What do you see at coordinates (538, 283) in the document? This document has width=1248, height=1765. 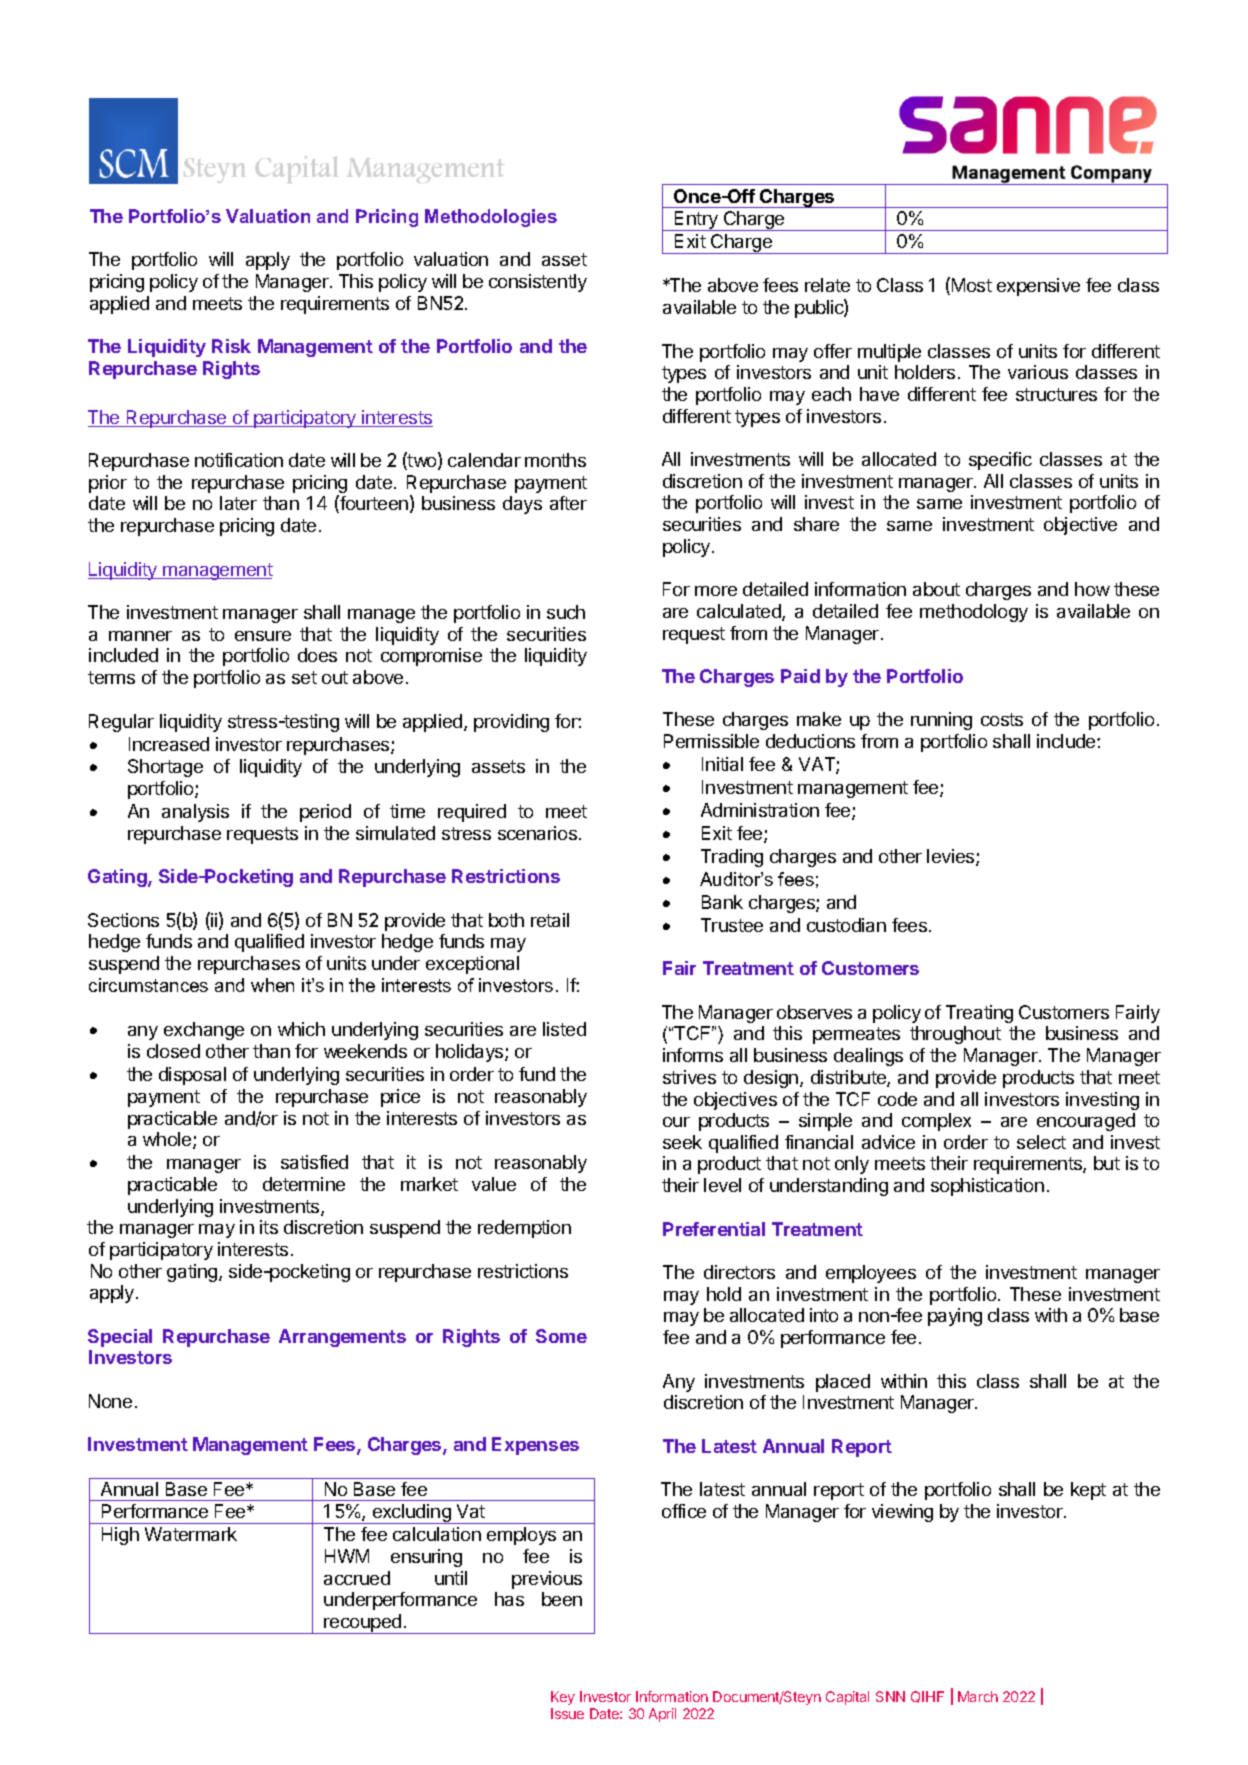 I see `consistently` at bounding box center [538, 283].
